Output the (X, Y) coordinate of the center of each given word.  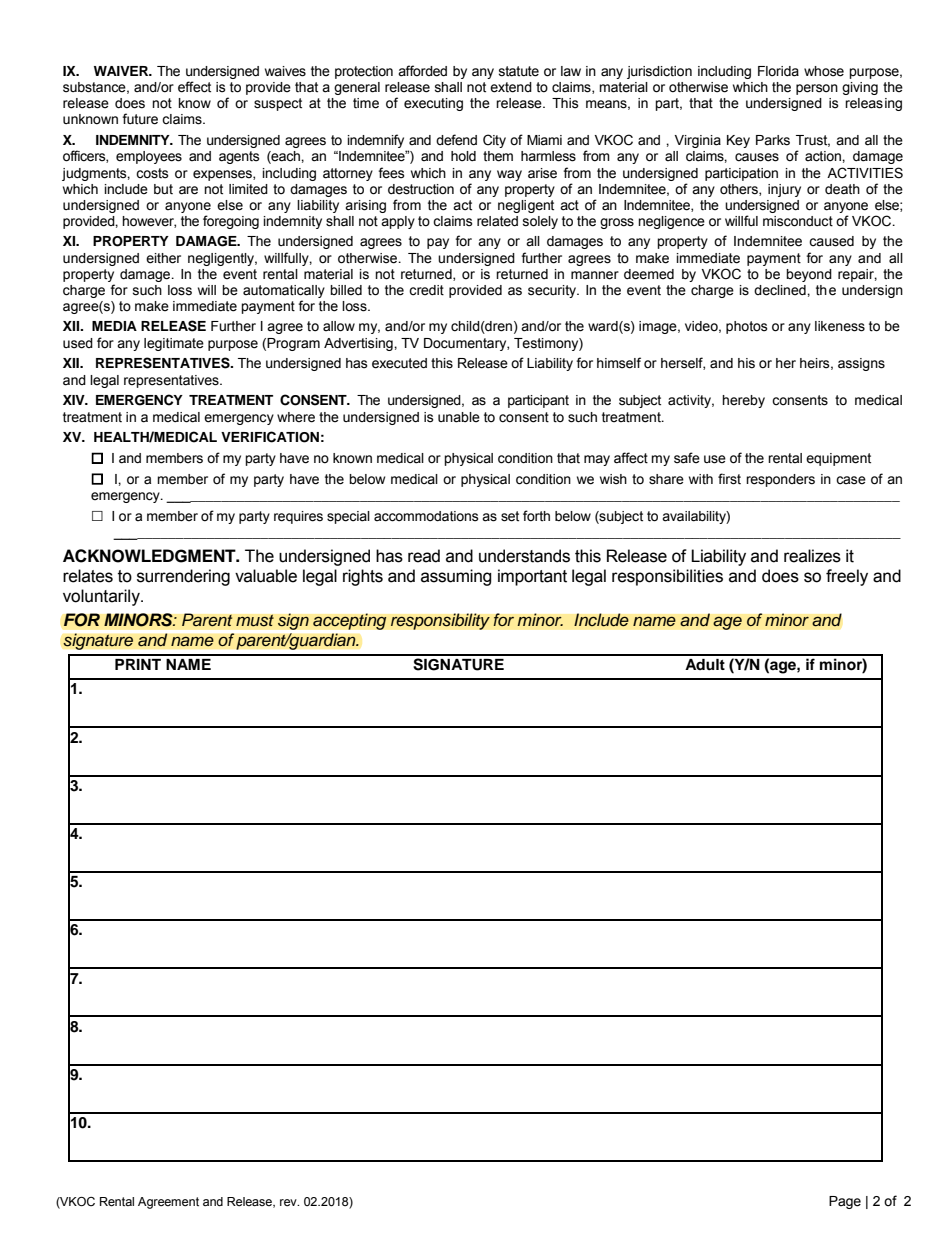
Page (845, 1202)
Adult (705, 664)
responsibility (440, 621)
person (817, 89)
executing (433, 104)
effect (194, 87)
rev (289, 1202)
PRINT (138, 664)
